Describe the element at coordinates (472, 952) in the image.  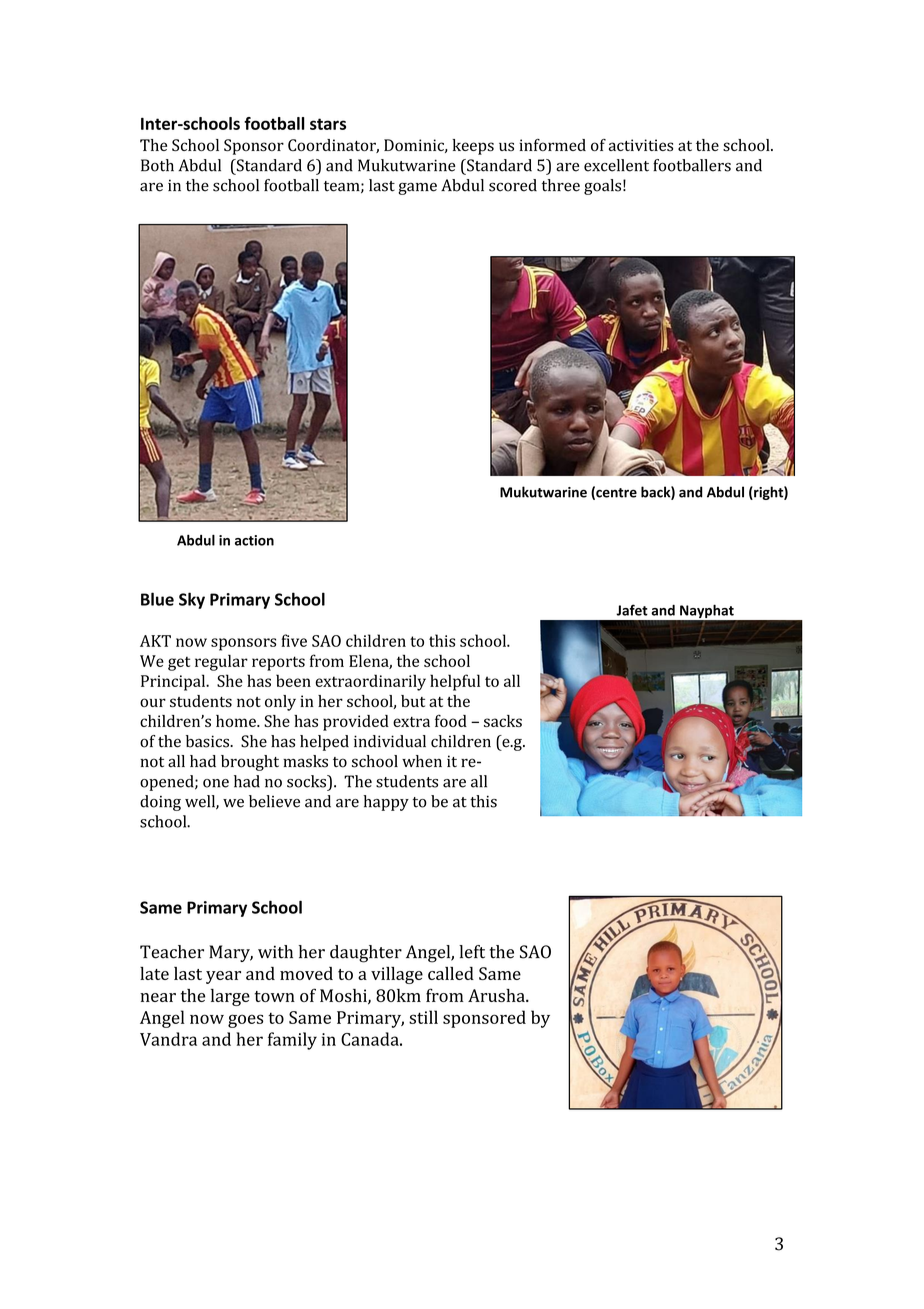
I see `left` at that location.
